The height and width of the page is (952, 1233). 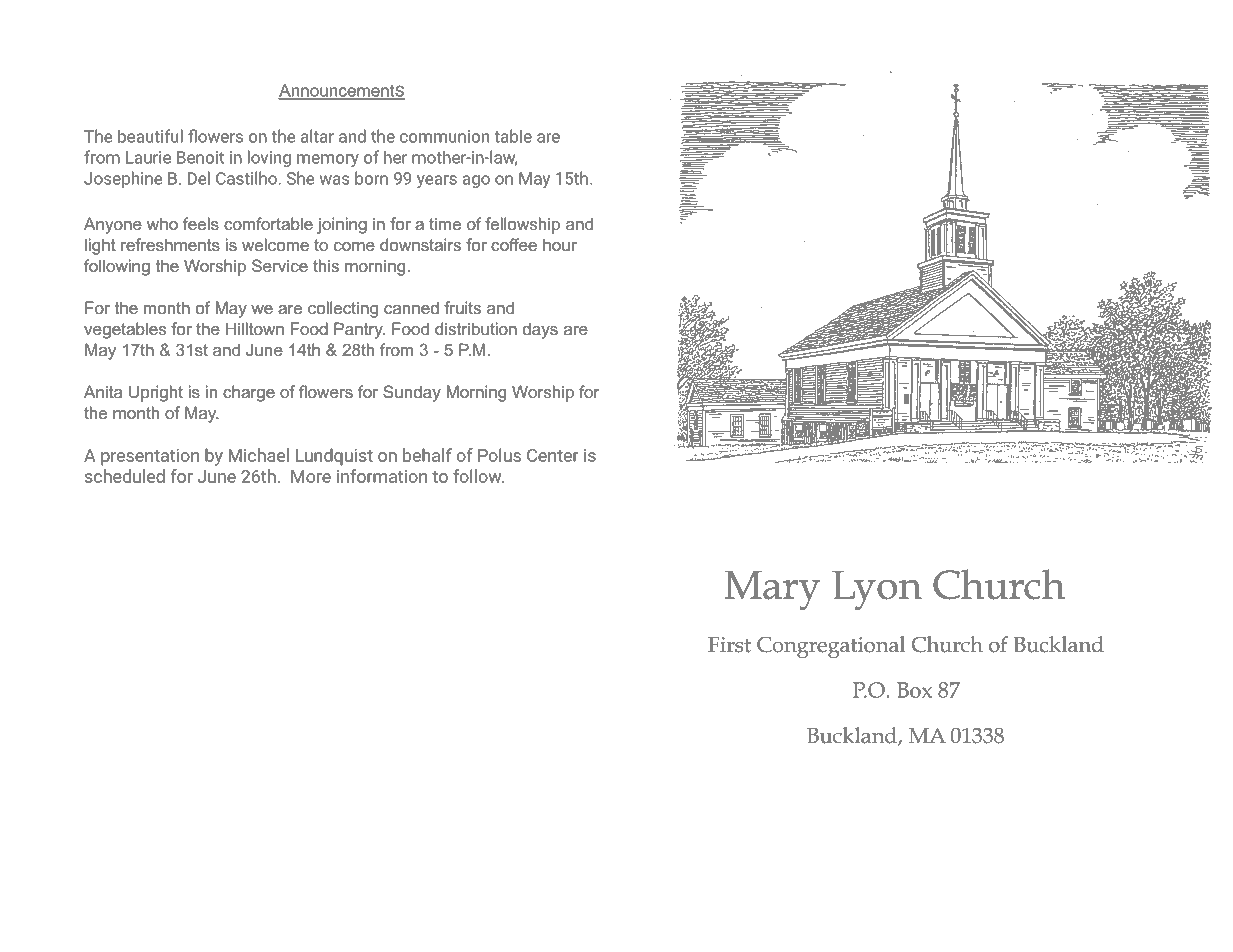 What do you see at coordinates (412, 393) in the page?
I see `Sunday` at bounding box center [412, 393].
